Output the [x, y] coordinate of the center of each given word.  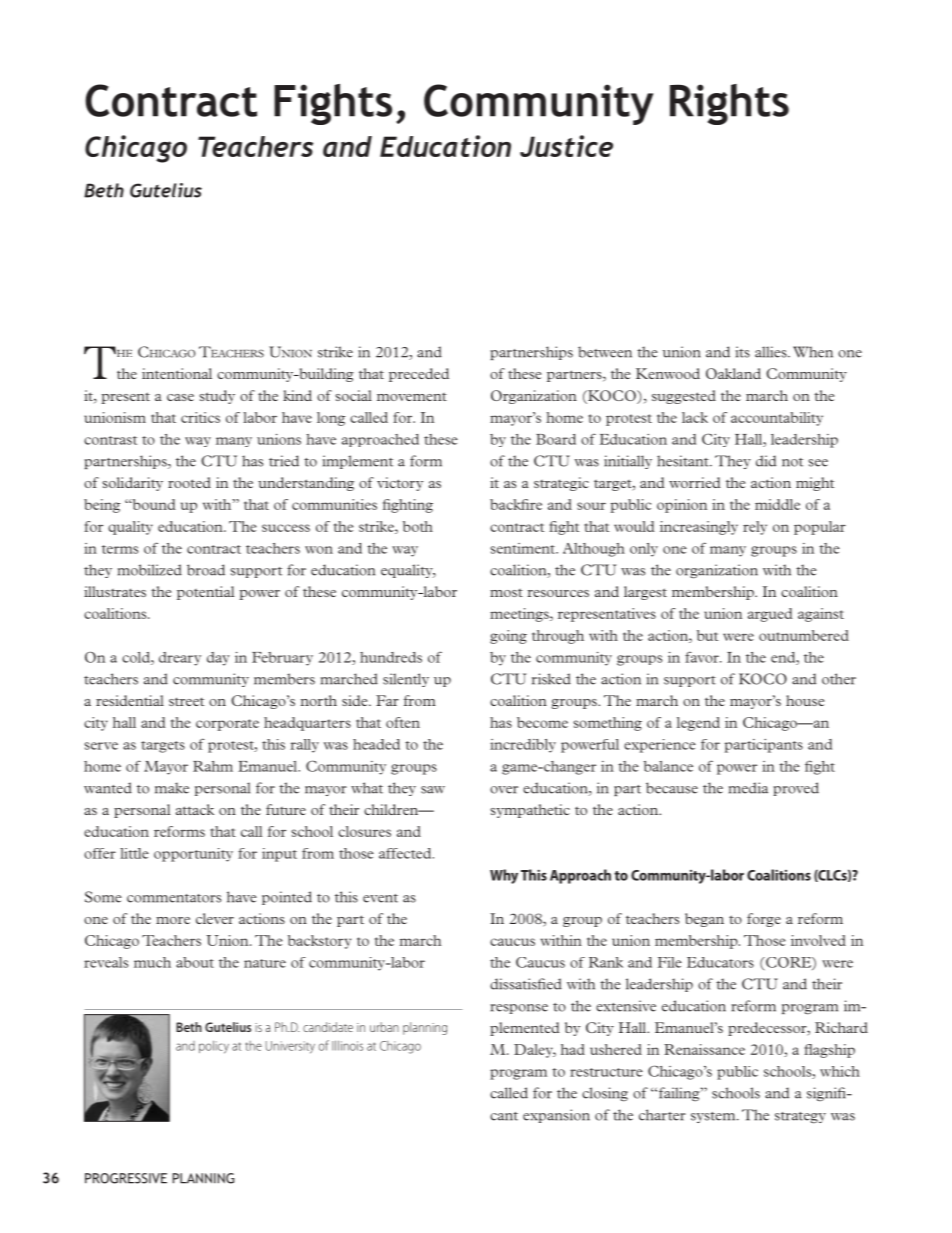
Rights [729, 104]
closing [605, 1094]
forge [764, 920]
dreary [180, 659]
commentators [174, 898]
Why [504, 876]
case [180, 397]
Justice [566, 146]
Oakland [733, 373]
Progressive [126, 1178]
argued [770, 615]
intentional [177, 373]
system [714, 1117]
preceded [419, 375]
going [508, 637]
